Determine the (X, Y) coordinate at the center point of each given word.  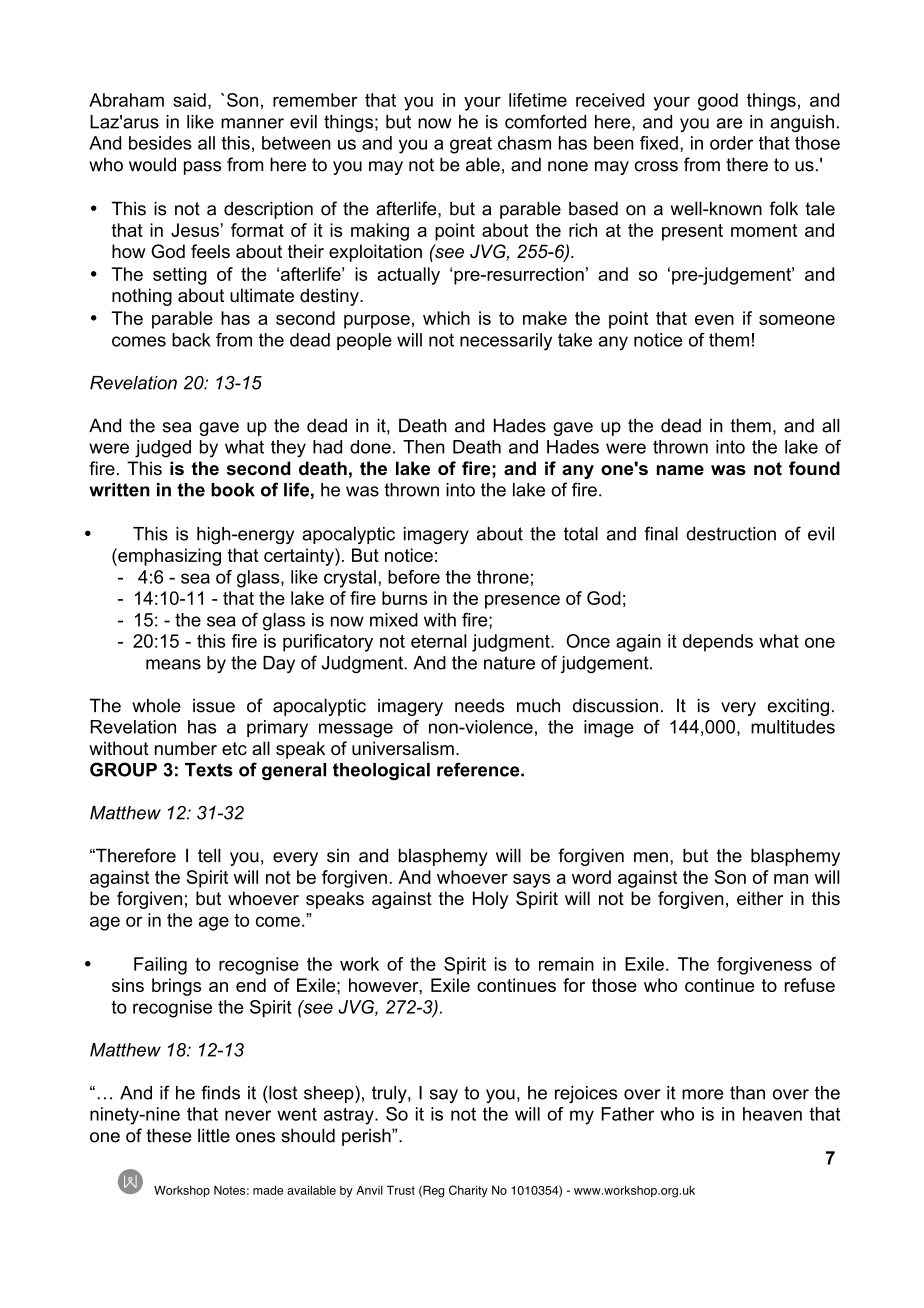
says (531, 881)
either (760, 898)
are (729, 123)
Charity (468, 1191)
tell (209, 855)
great (471, 145)
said (189, 100)
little (214, 1135)
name (680, 470)
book (233, 490)
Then (424, 447)
